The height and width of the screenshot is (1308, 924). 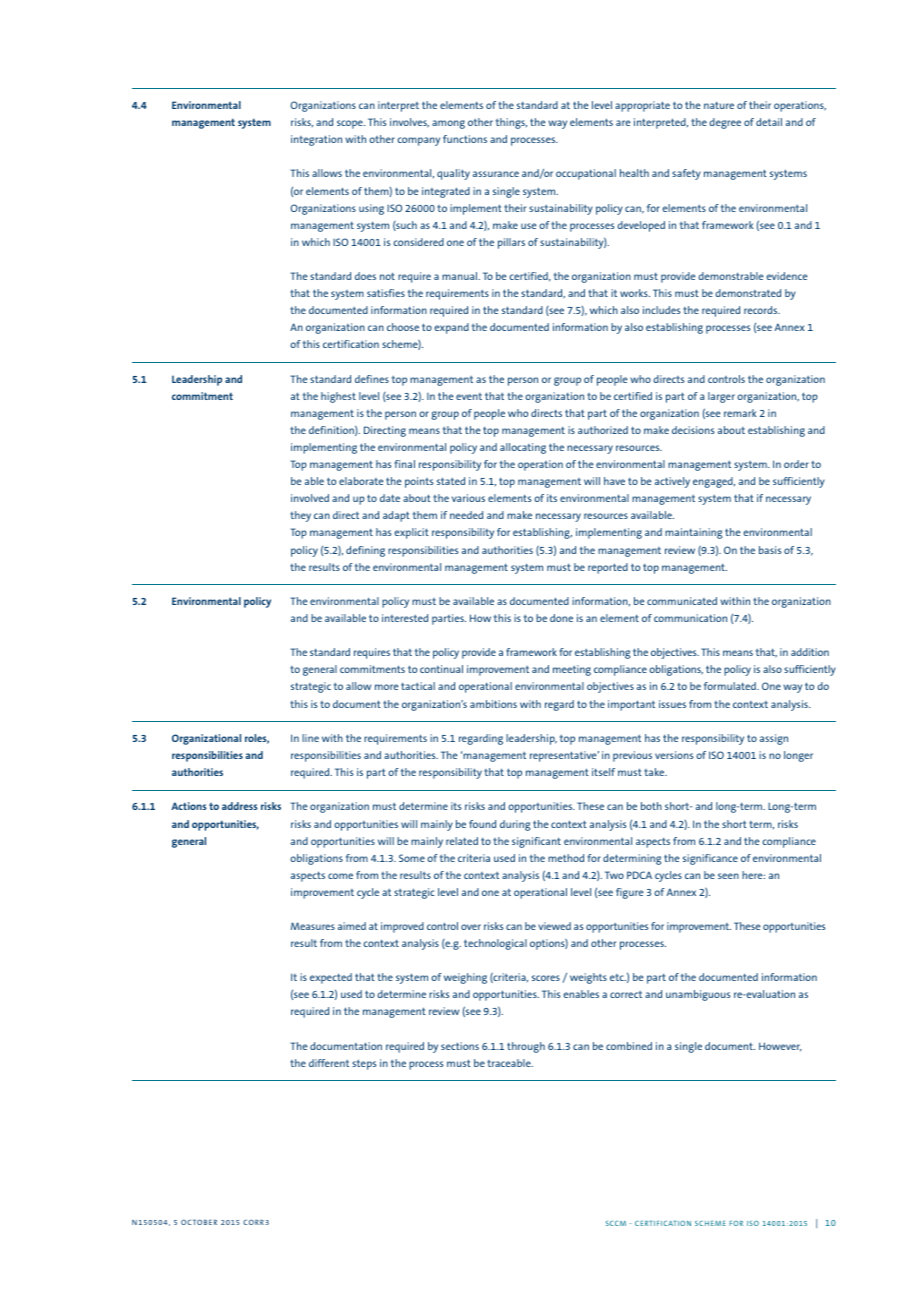 I want to click on degree, so click(x=725, y=123).
